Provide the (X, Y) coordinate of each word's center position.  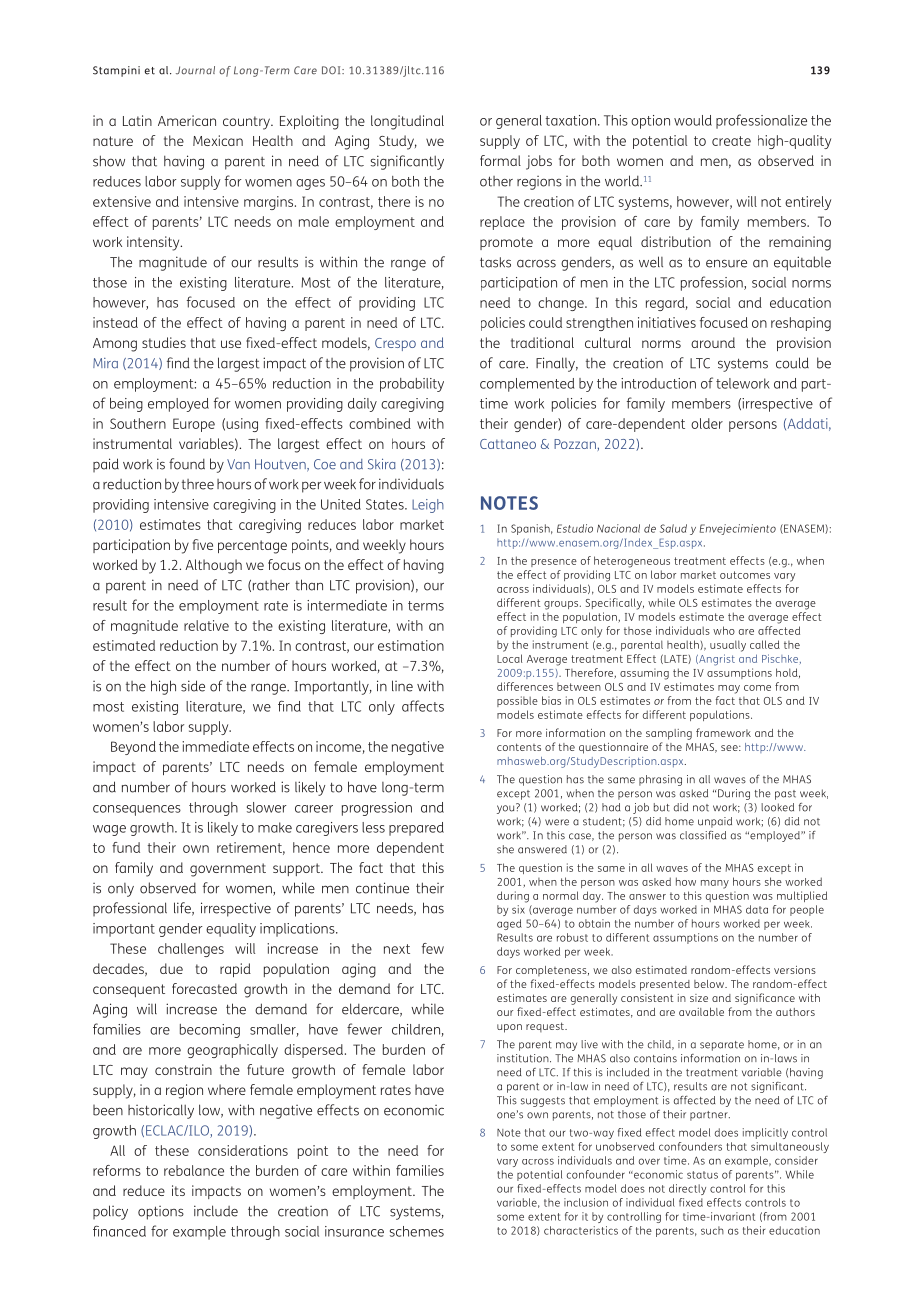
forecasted (204, 988)
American (187, 120)
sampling (669, 734)
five (203, 544)
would (693, 120)
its (178, 1190)
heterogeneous (632, 562)
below (710, 984)
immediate (215, 746)
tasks (495, 262)
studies (164, 342)
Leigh (428, 506)
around (713, 342)
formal (500, 160)
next (397, 949)
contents (519, 747)
